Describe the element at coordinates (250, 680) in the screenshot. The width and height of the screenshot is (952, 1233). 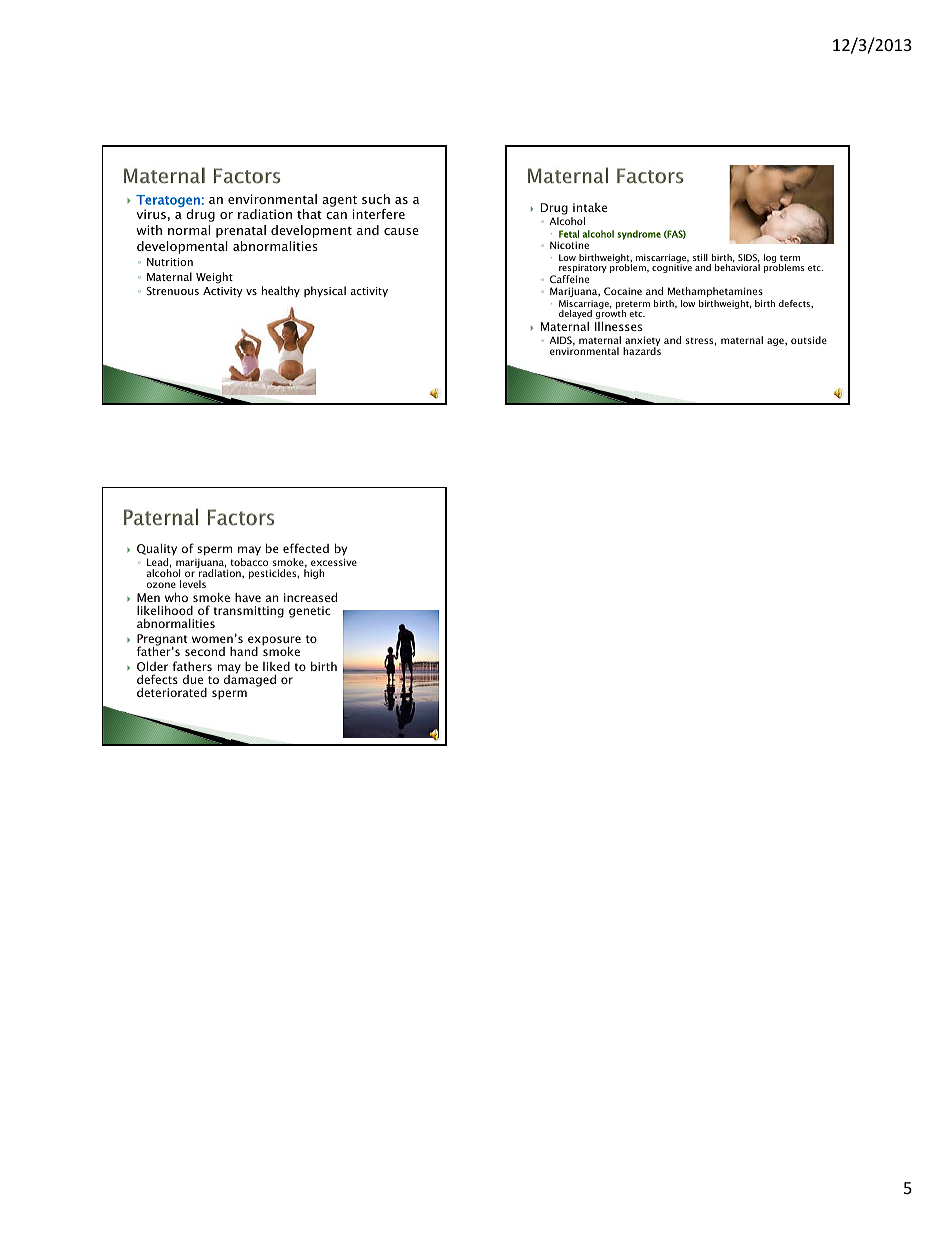
I see `damaged` at that location.
